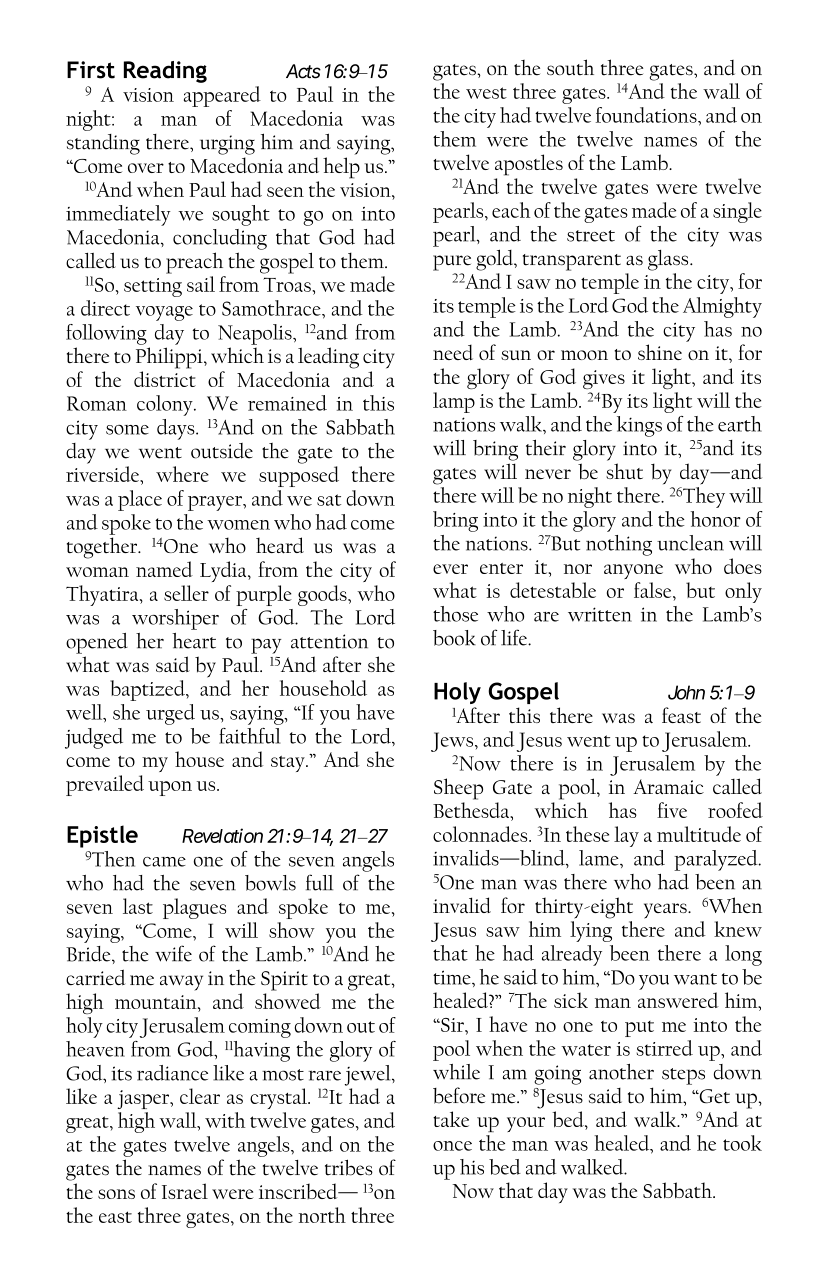 The height and width of the screenshot is (1280, 828). What do you see at coordinates (654, 590) in the screenshot?
I see `false` at bounding box center [654, 590].
